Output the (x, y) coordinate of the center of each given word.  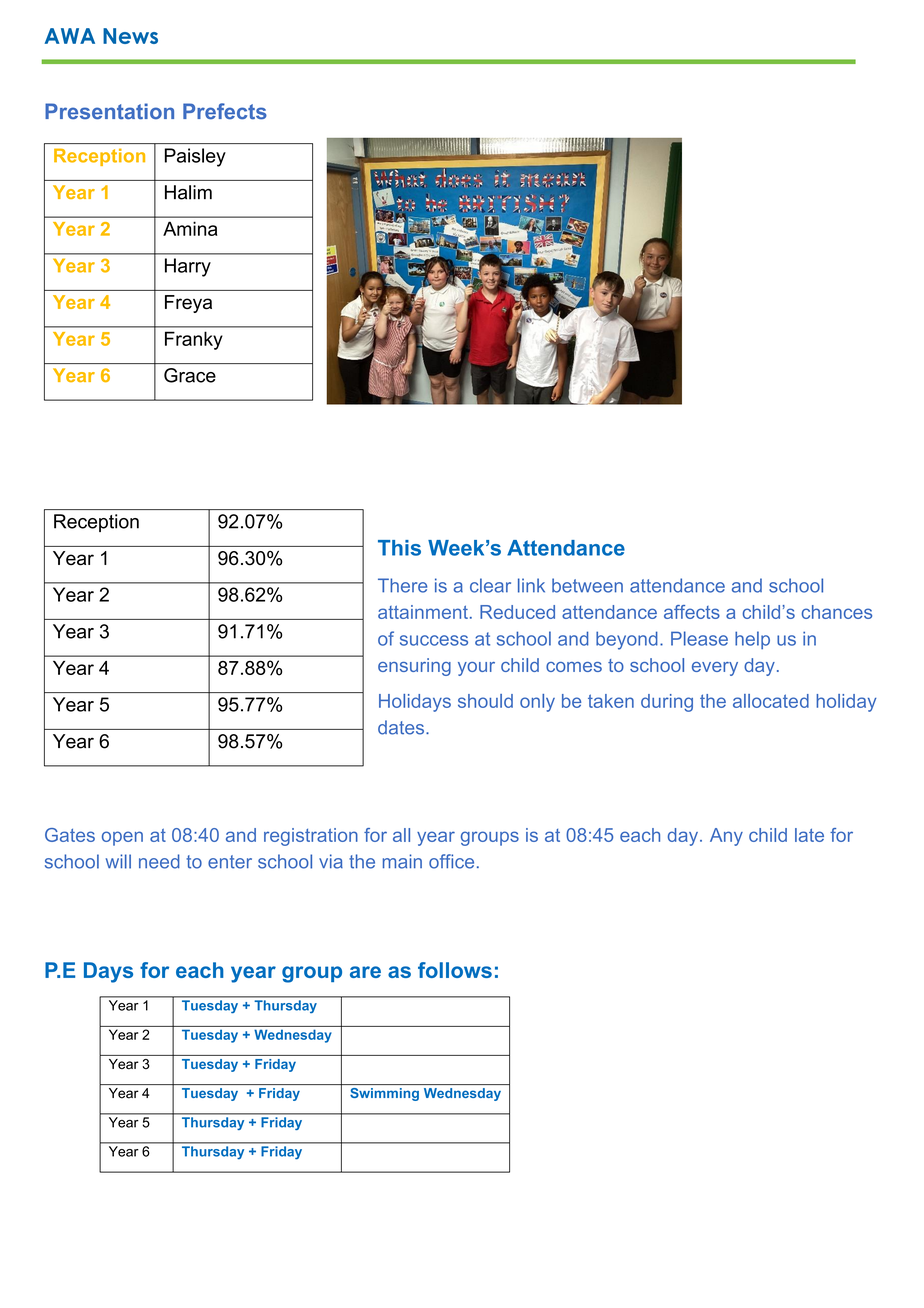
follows (455, 970)
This (399, 548)
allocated (771, 701)
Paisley (195, 157)
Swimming (384, 1094)
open (122, 838)
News (130, 36)
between (587, 585)
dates (402, 727)
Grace (190, 375)
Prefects (225, 111)
